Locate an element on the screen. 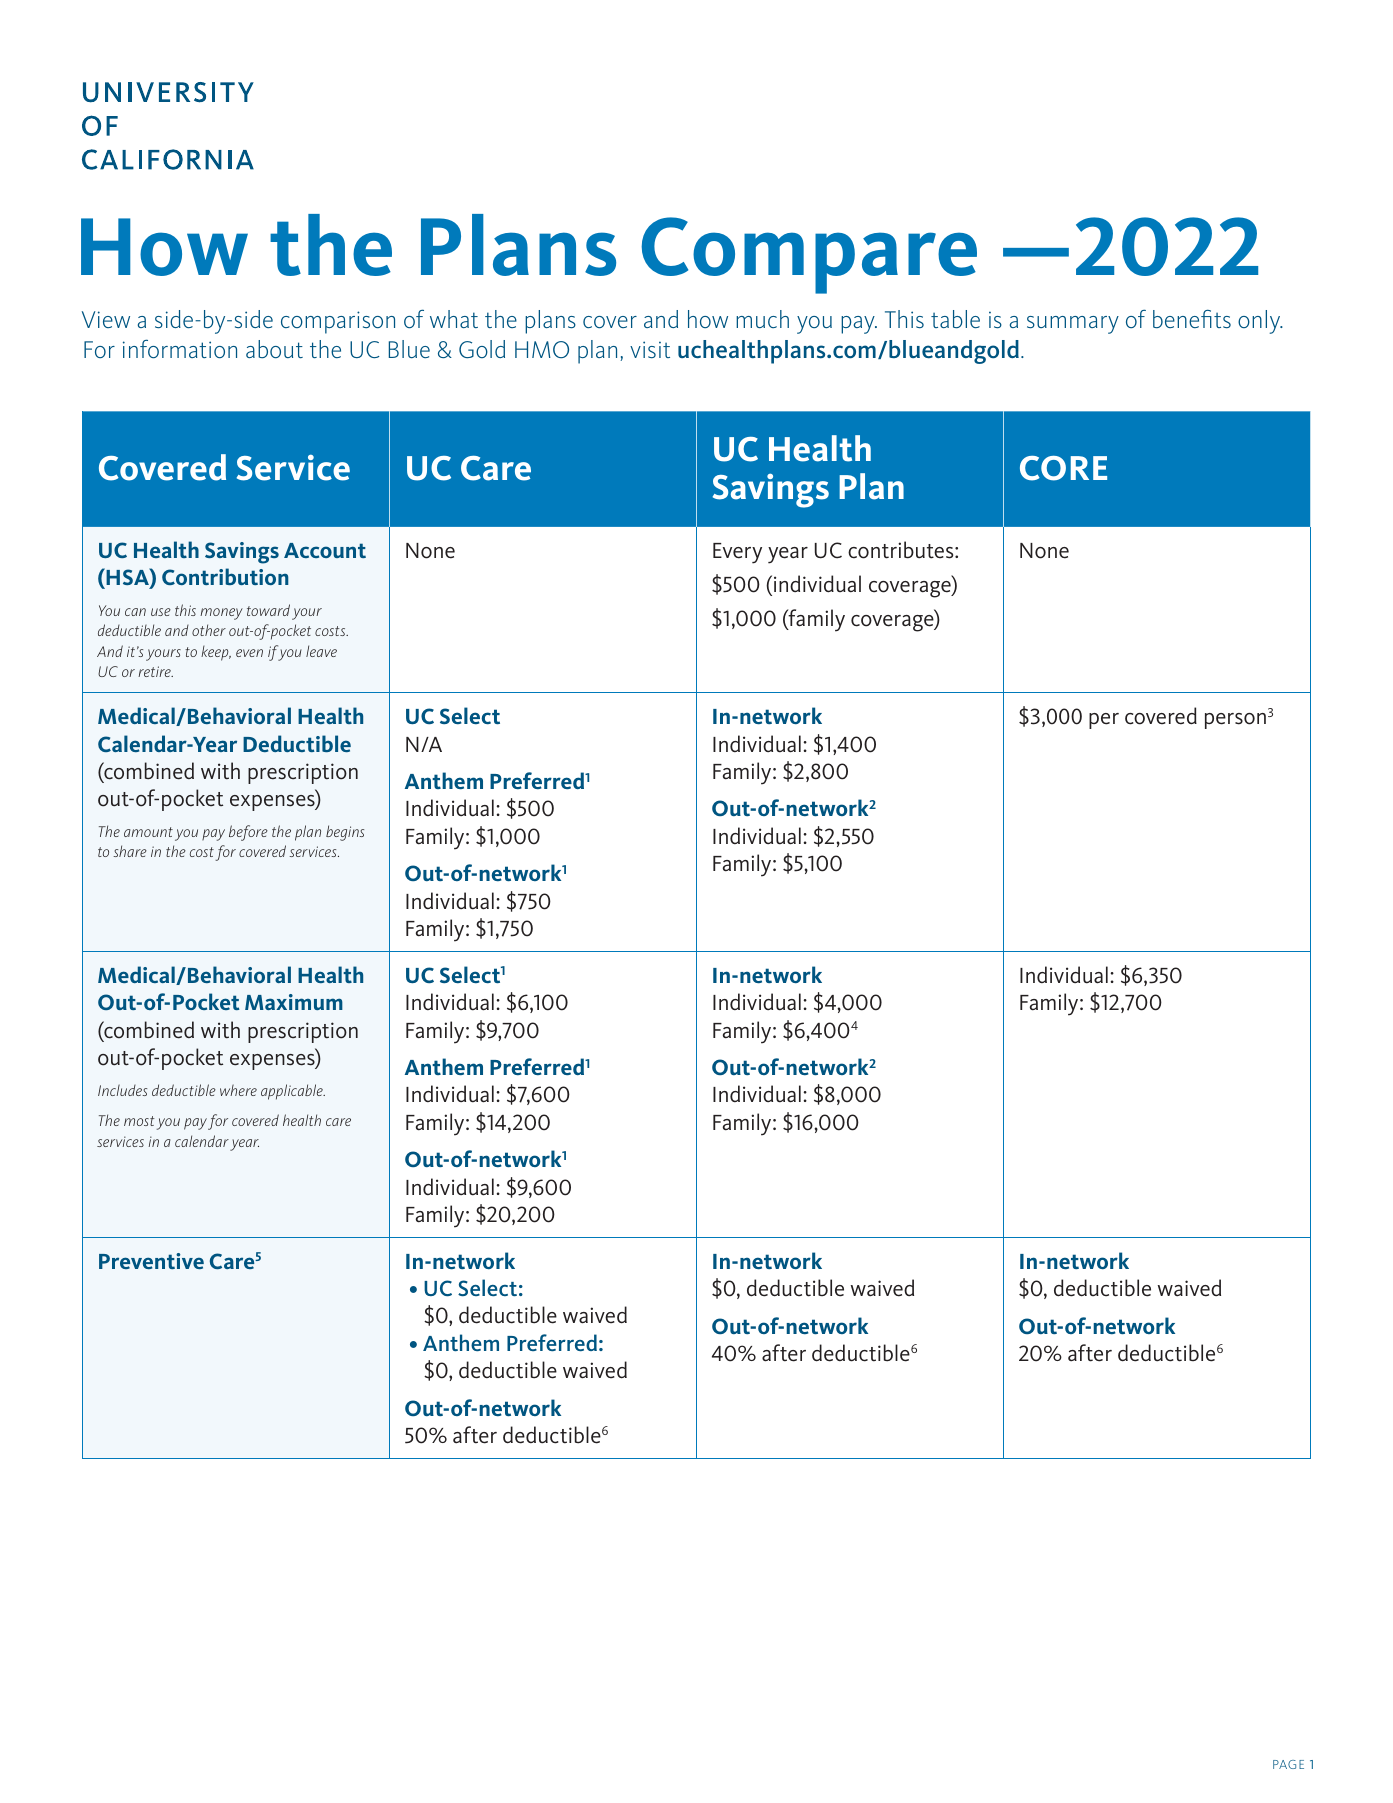 The height and width of the screenshot is (1803, 1393). much is located at coordinates (762, 319).
